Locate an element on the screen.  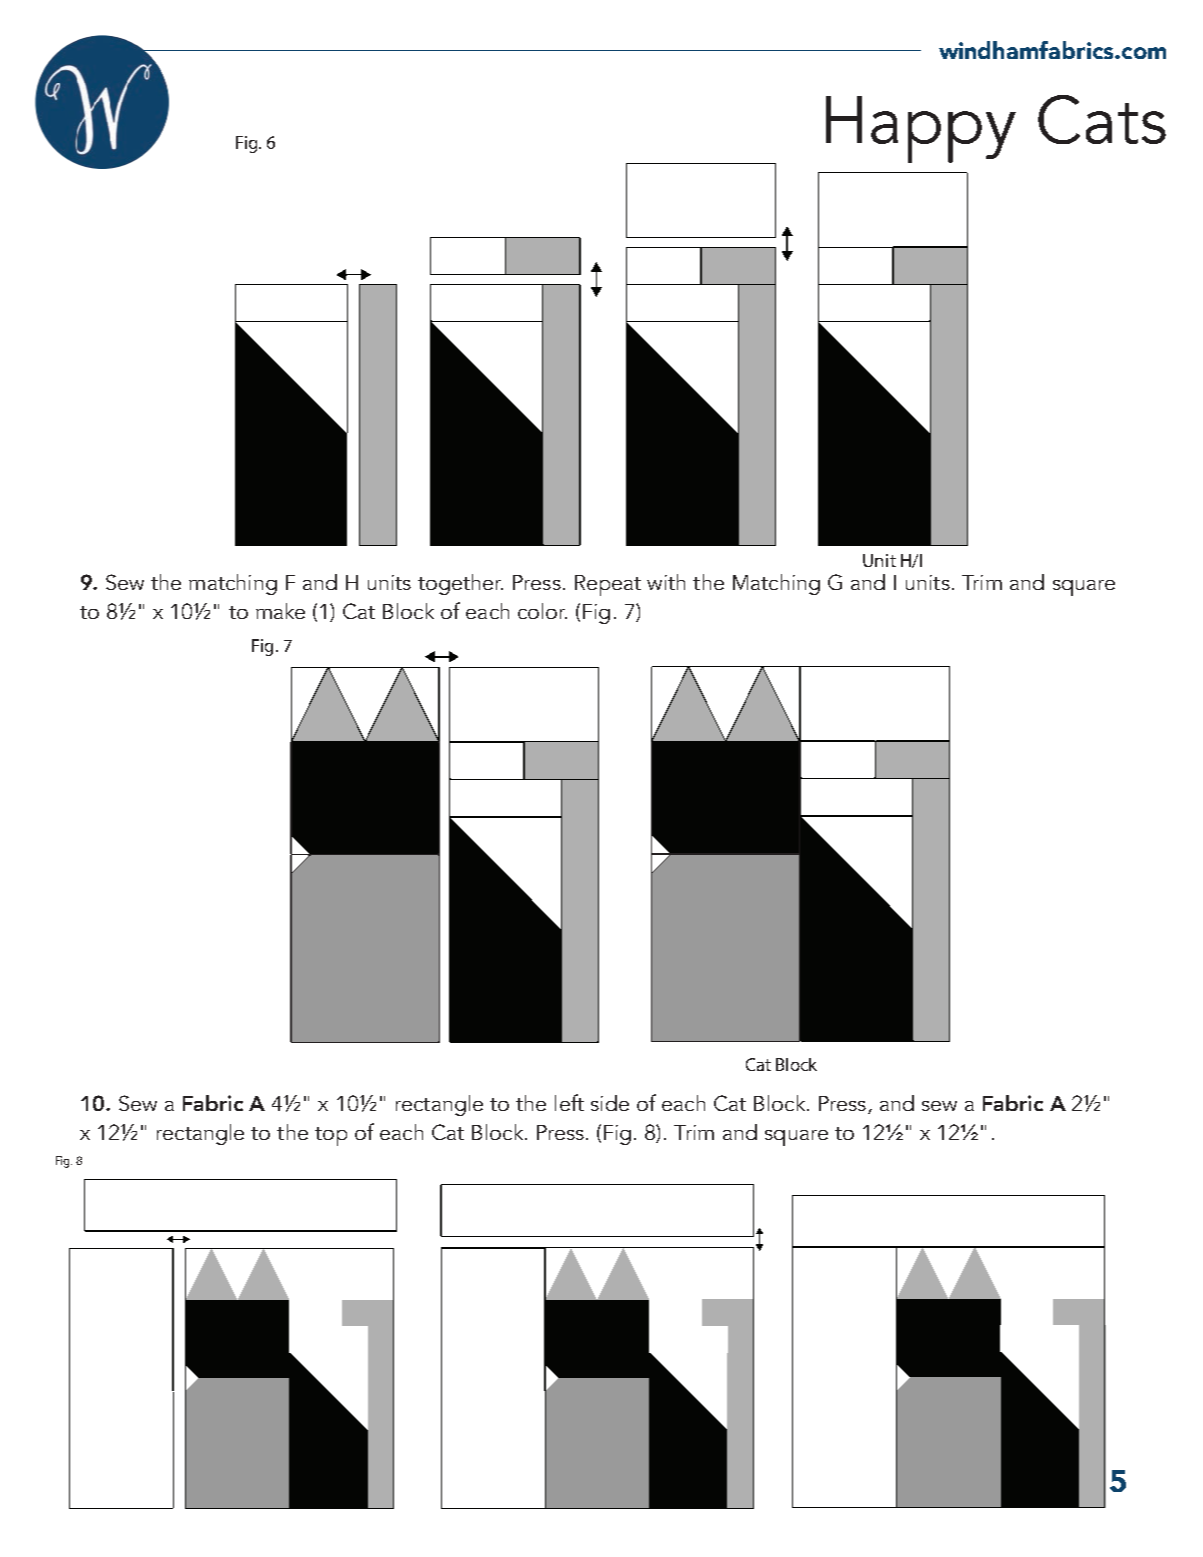
color is located at coordinates (542, 611).
